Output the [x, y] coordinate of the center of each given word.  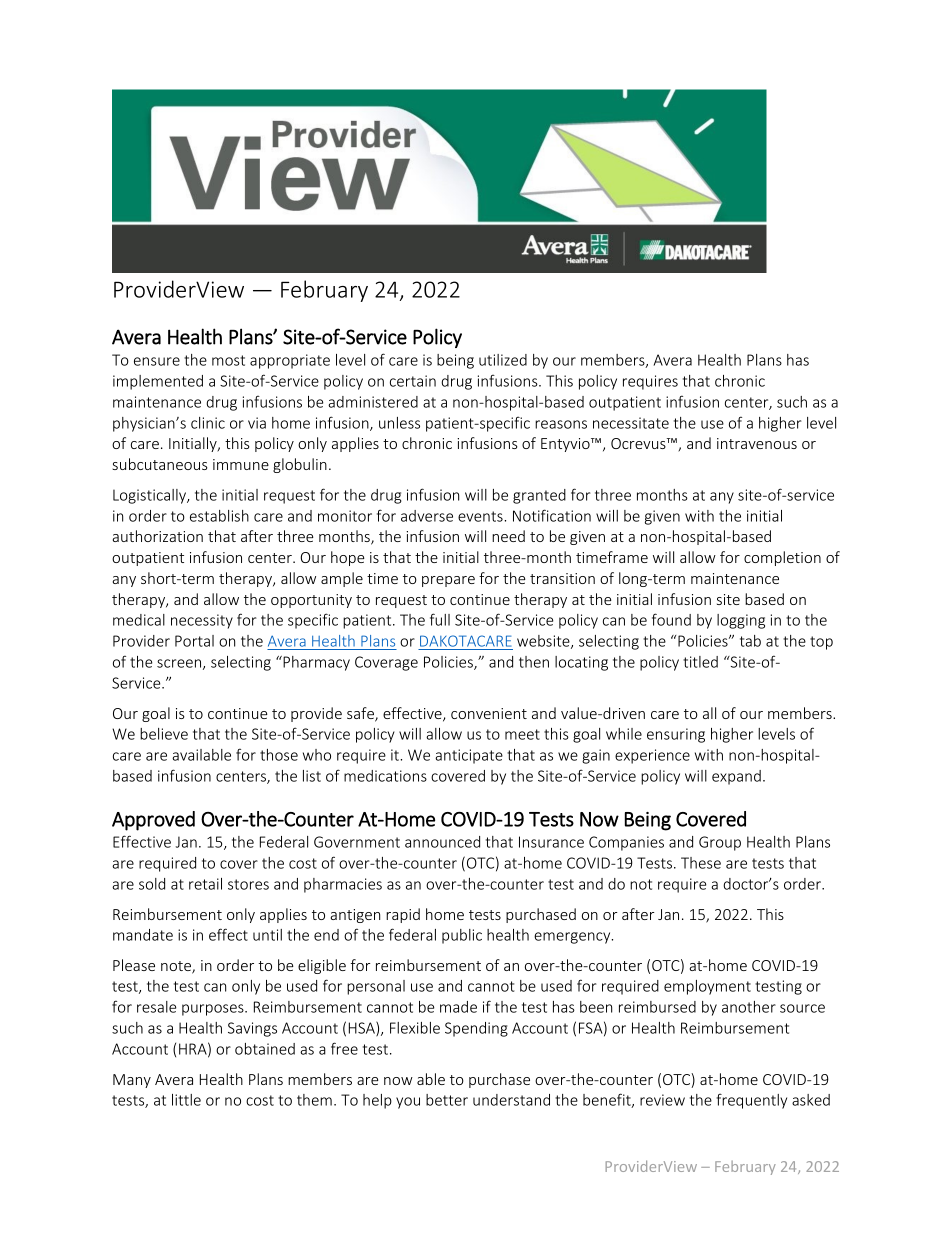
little [186, 1100]
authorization [158, 536]
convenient [489, 713]
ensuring [676, 735]
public [462, 936]
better [447, 1100]
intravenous [757, 443]
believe [164, 734]
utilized [503, 360]
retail [205, 884]
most [228, 360]
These [701, 863]
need [508, 536]
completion [782, 558]
